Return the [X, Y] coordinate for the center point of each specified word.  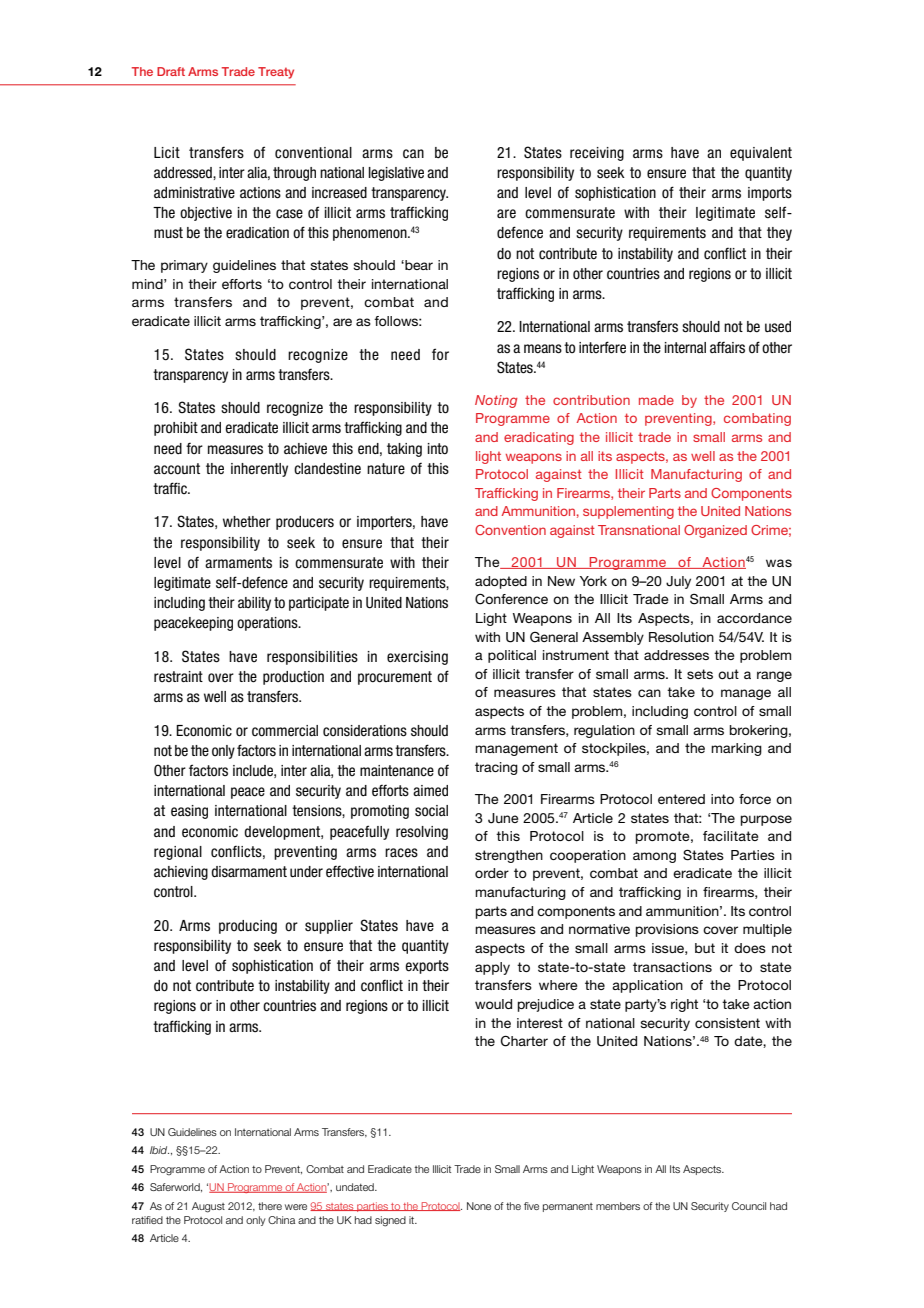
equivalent [761, 154]
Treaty [276, 73]
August [208, 1207]
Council [749, 1206]
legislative [396, 174]
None [479, 1206]
